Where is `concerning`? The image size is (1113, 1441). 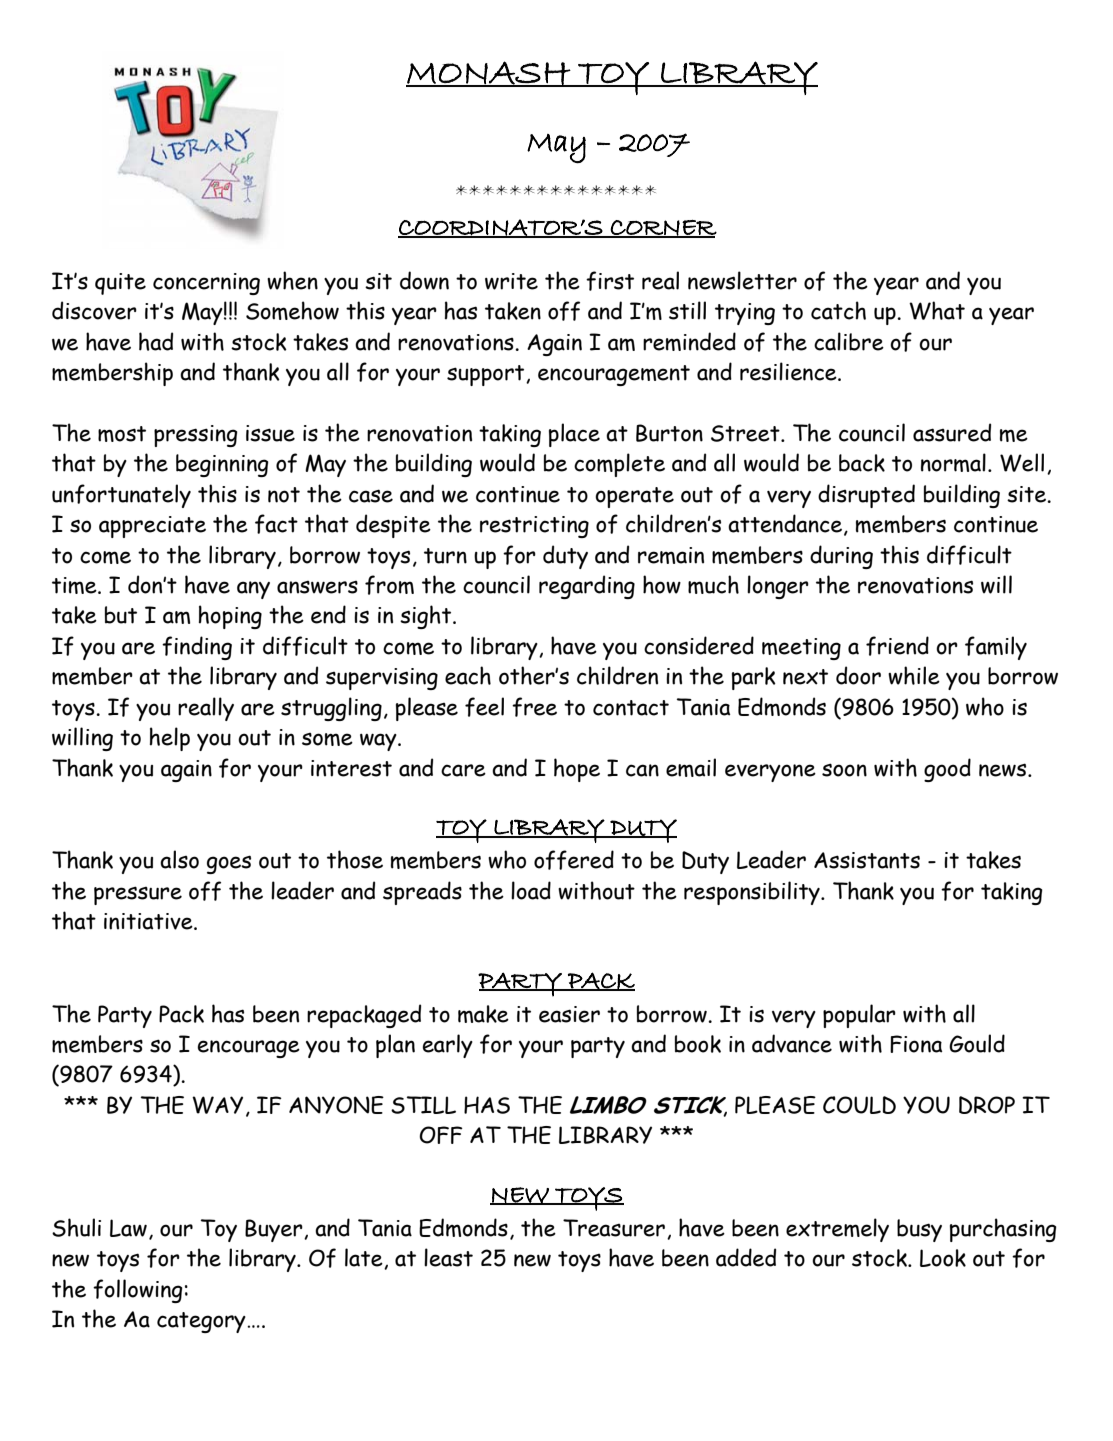 concerning is located at coordinates (206, 284).
